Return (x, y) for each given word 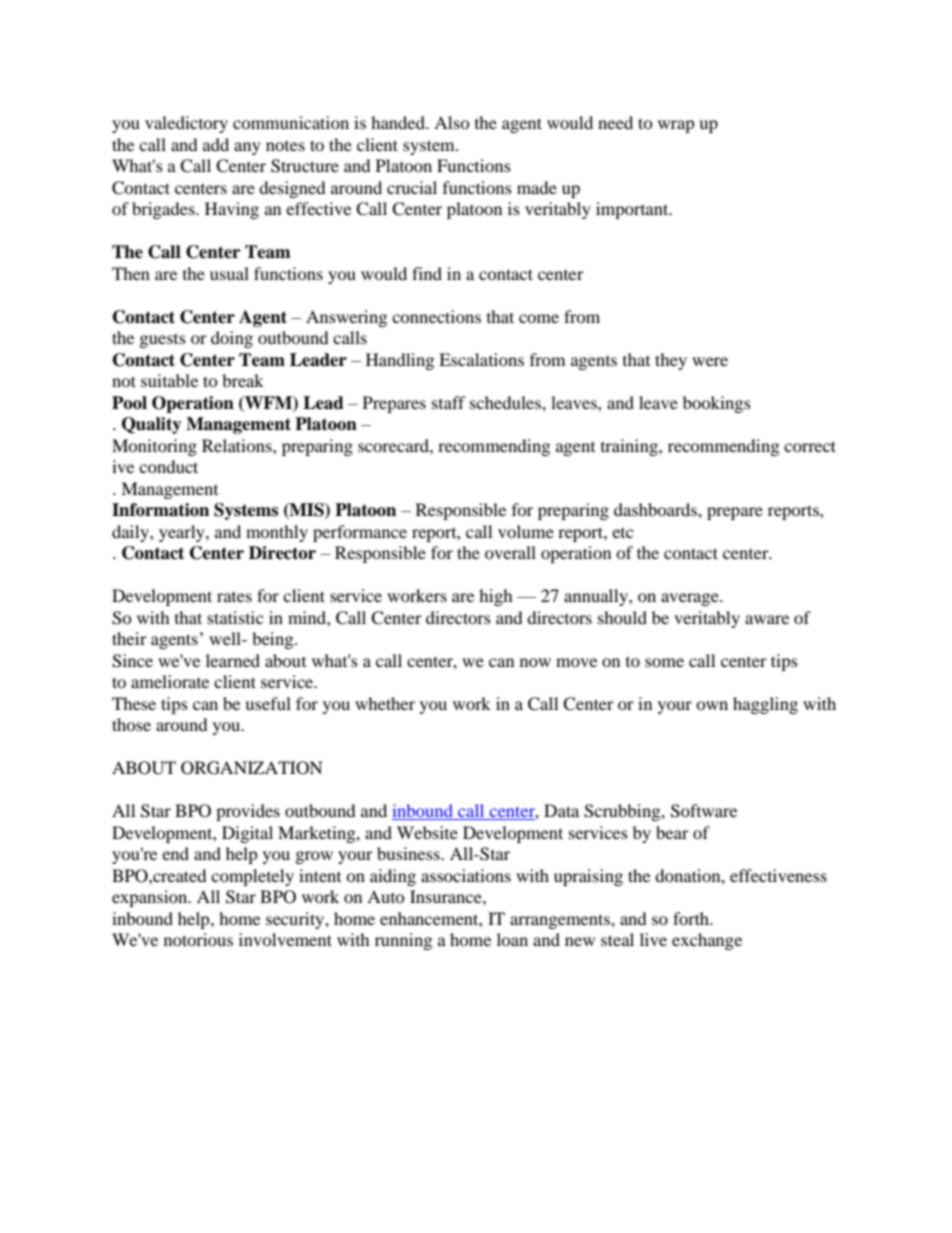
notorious (198, 939)
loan (512, 939)
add (216, 144)
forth (692, 918)
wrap (676, 126)
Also (452, 122)
